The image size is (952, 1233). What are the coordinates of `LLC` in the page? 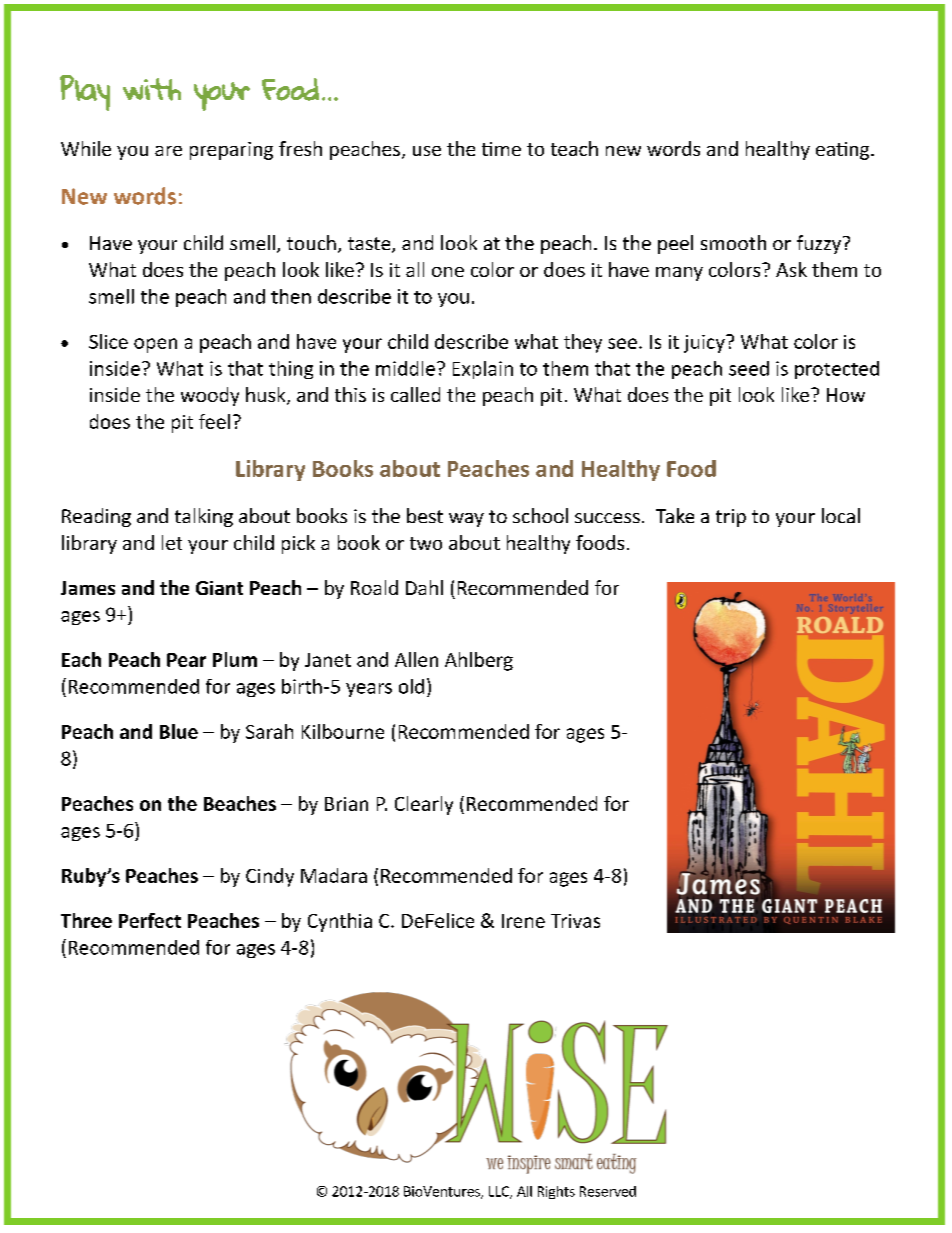 It's located at (500, 1192).
